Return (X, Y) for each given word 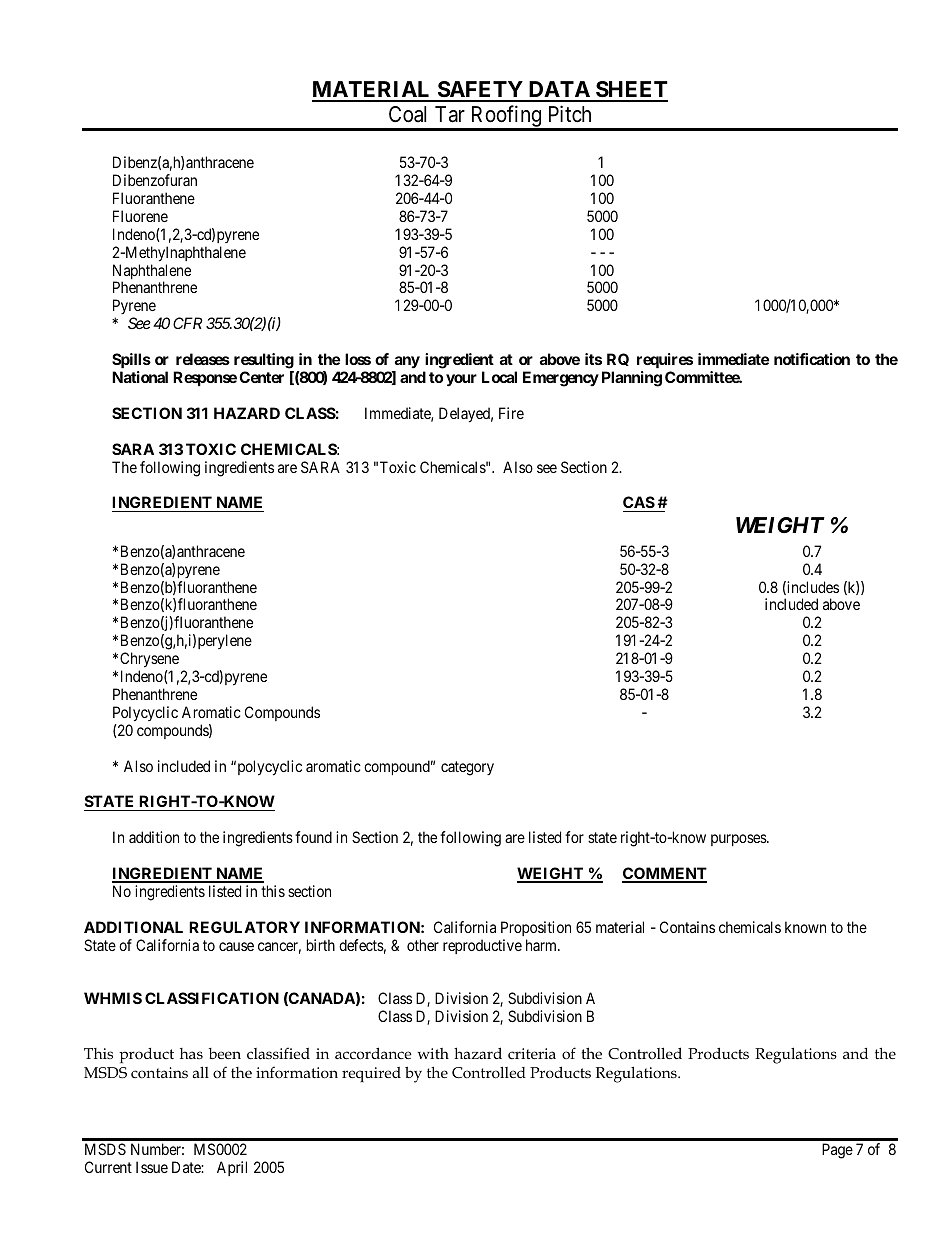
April (232, 1168)
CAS (639, 504)
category (467, 768)
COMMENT (664, 874)
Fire (511, 413)
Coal (407, 114)
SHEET (631, 91)
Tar (450, 114)
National (140, 377)
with (433, 1053)
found (313, 837)
